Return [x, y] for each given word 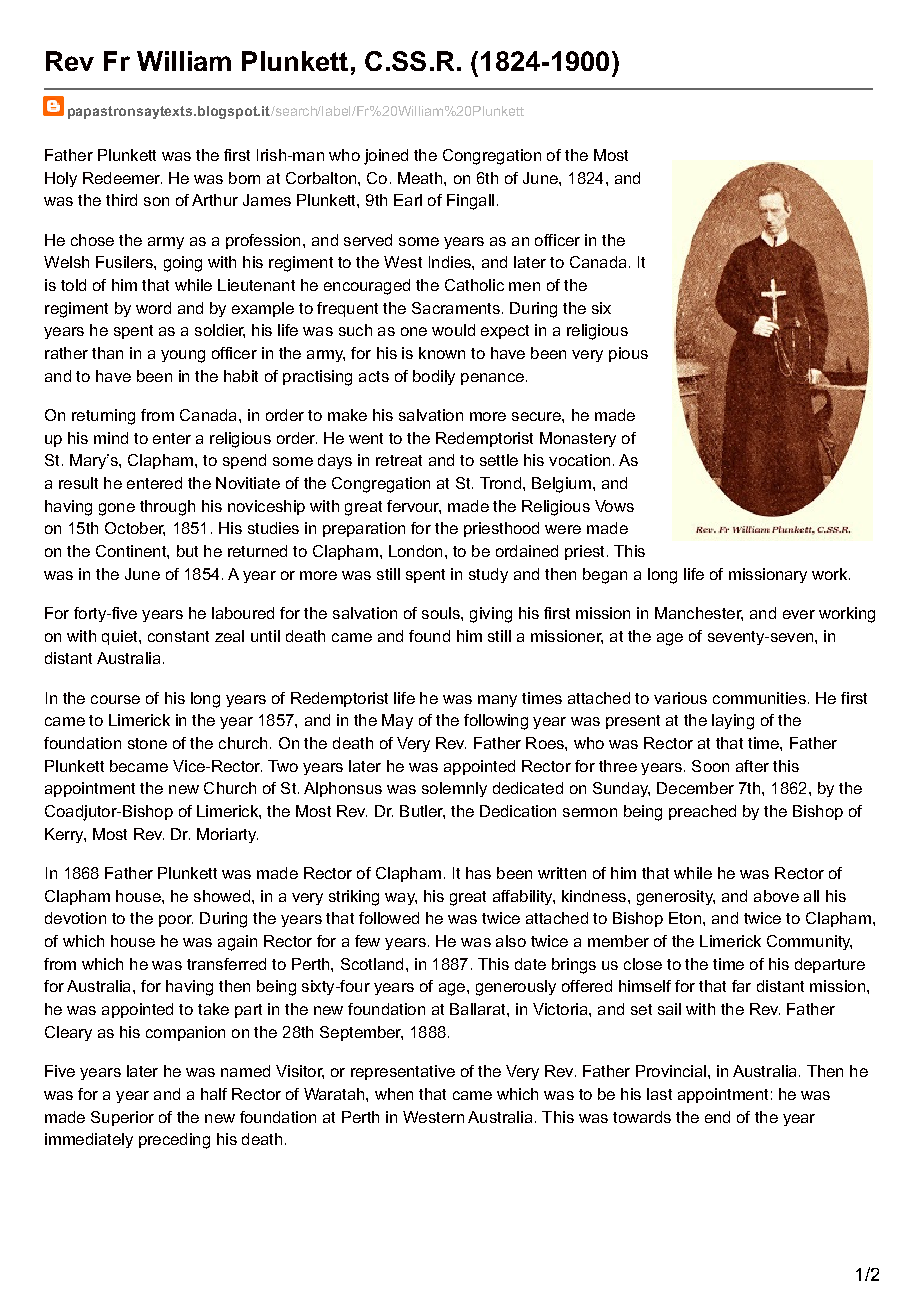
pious [628, 354]
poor [176, 921]
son [156, 201]
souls [442, 613]
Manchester [699, 614]
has [478, 873]
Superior [122, 1118]
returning [103, 417]
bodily [434, 377]
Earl [408, 200]
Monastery [578, 439]
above [776, 896]
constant [178, 636]
